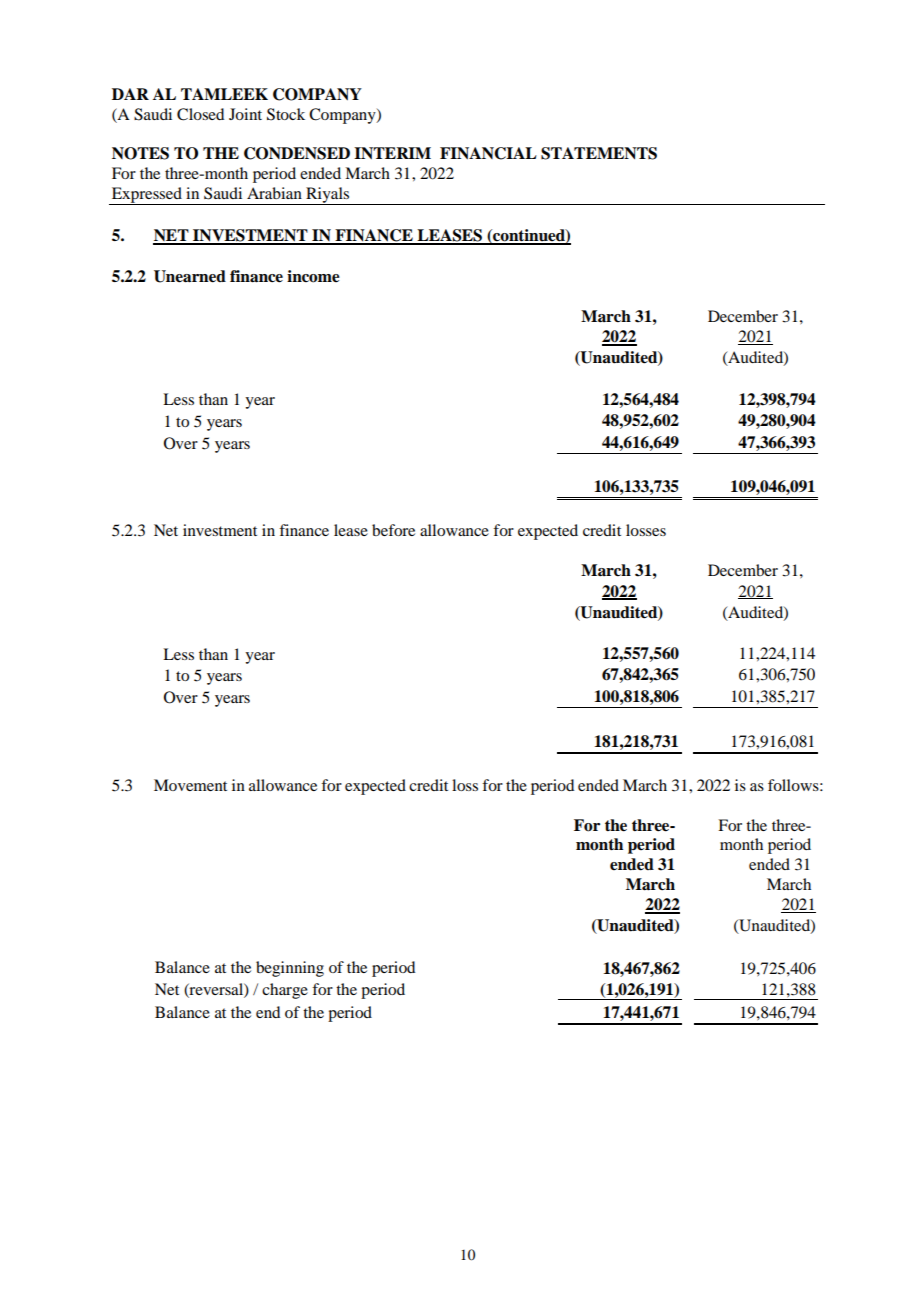 The height and width of the screenshot is (1308, 924). What do you see at coordinates (190, 785) in the screenshot?
I see `Movement` at bounding box center [190, 785].
